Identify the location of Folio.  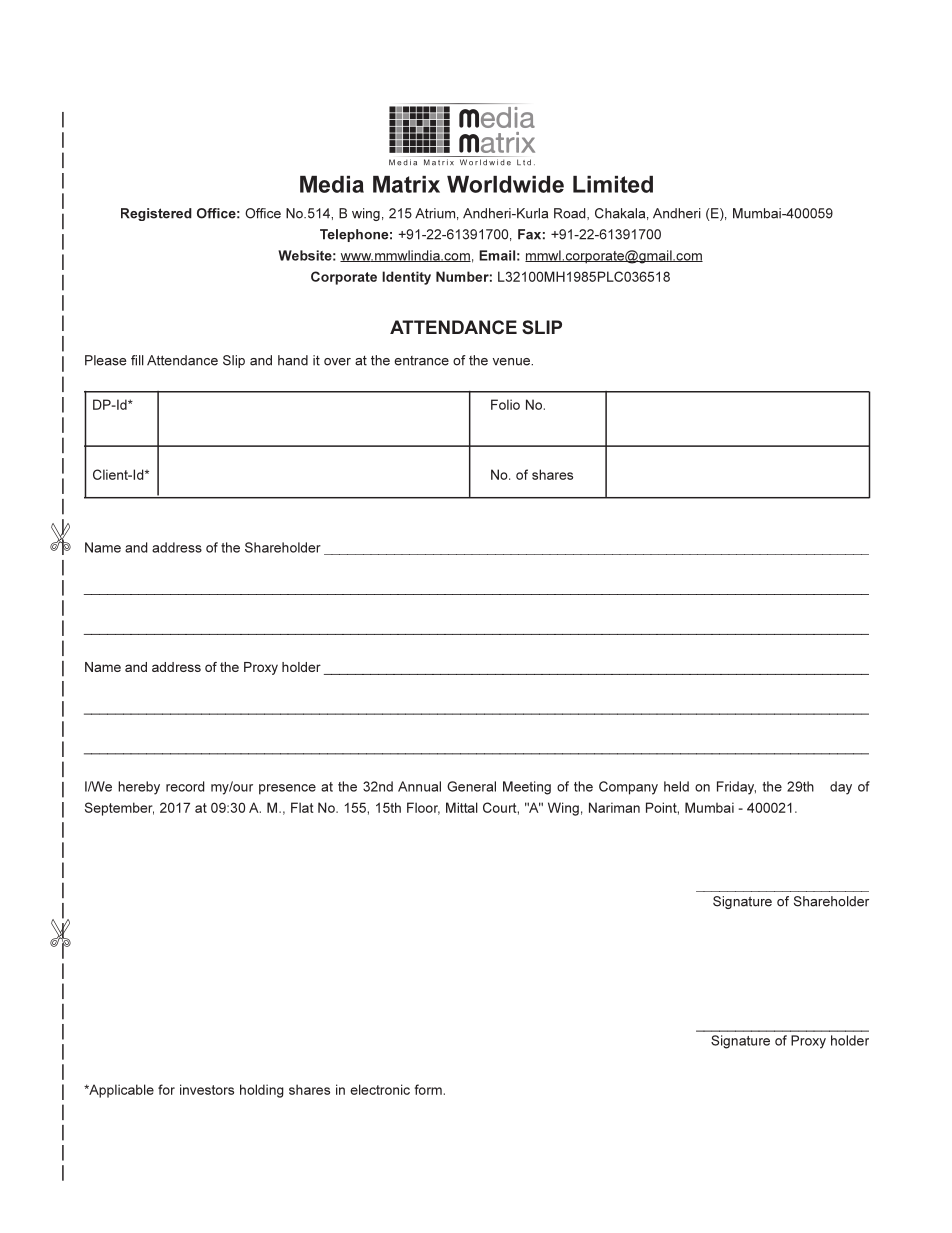
(505, 404).
